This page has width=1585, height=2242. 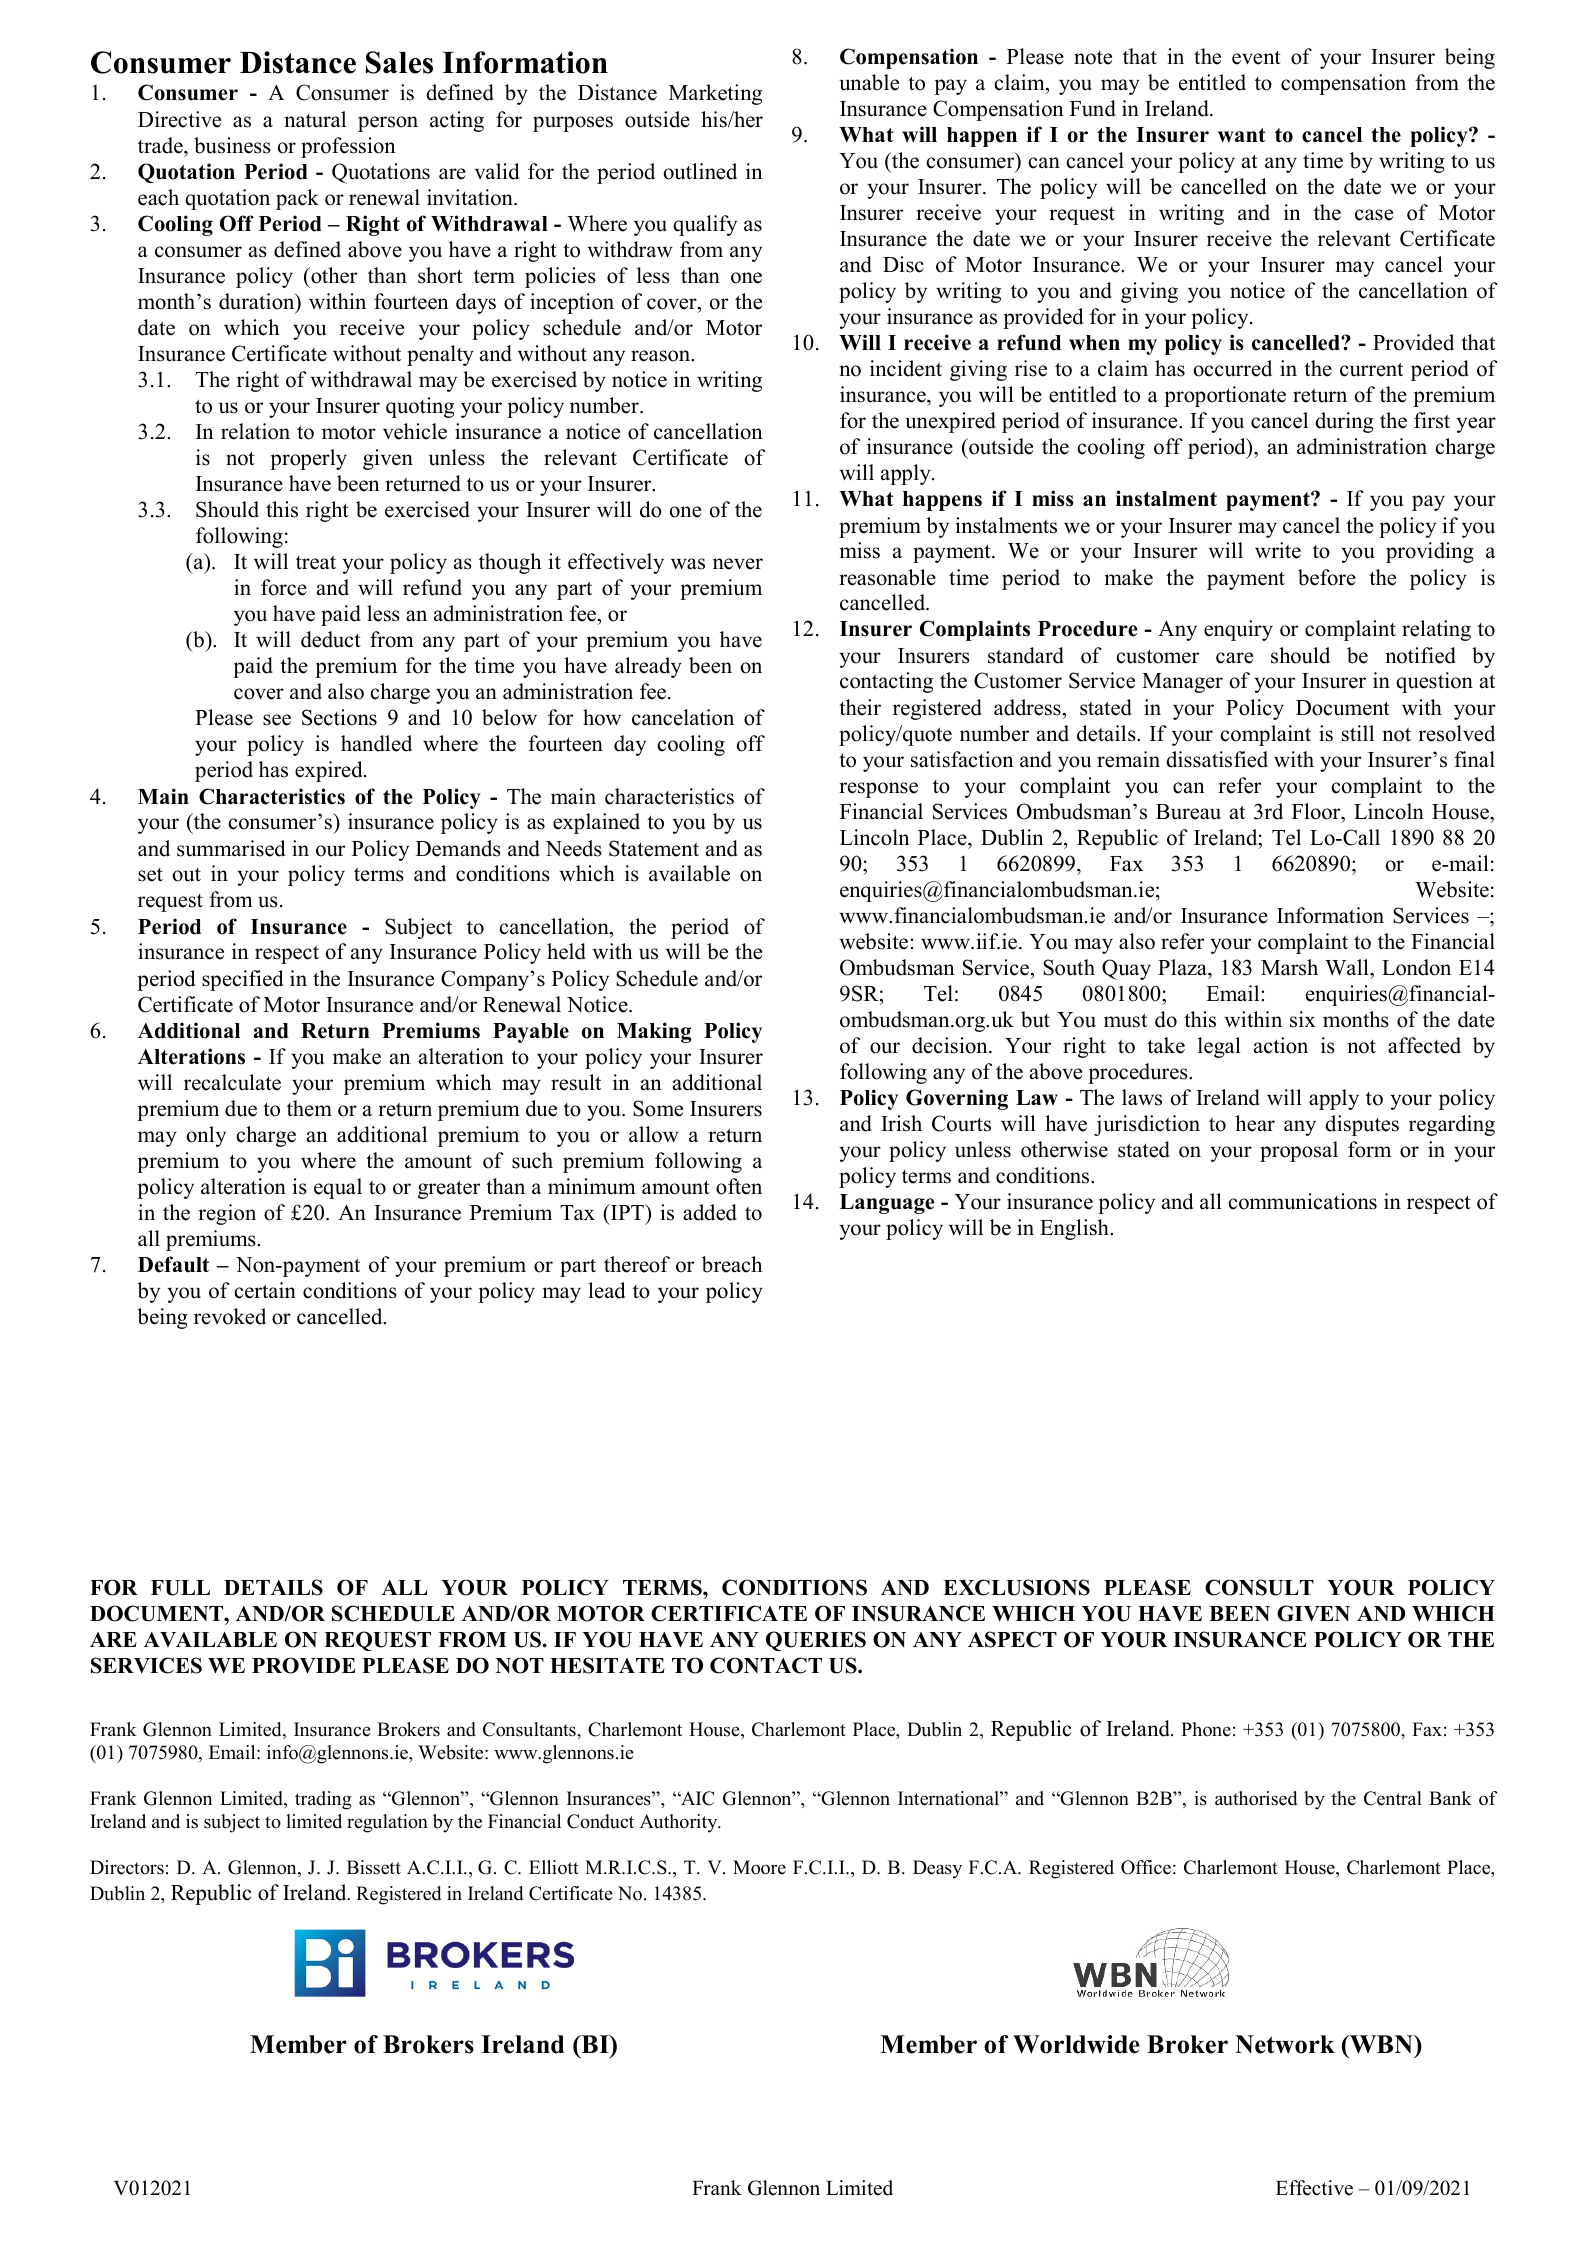 I want to click on unable, so click(x=869, y=82).
